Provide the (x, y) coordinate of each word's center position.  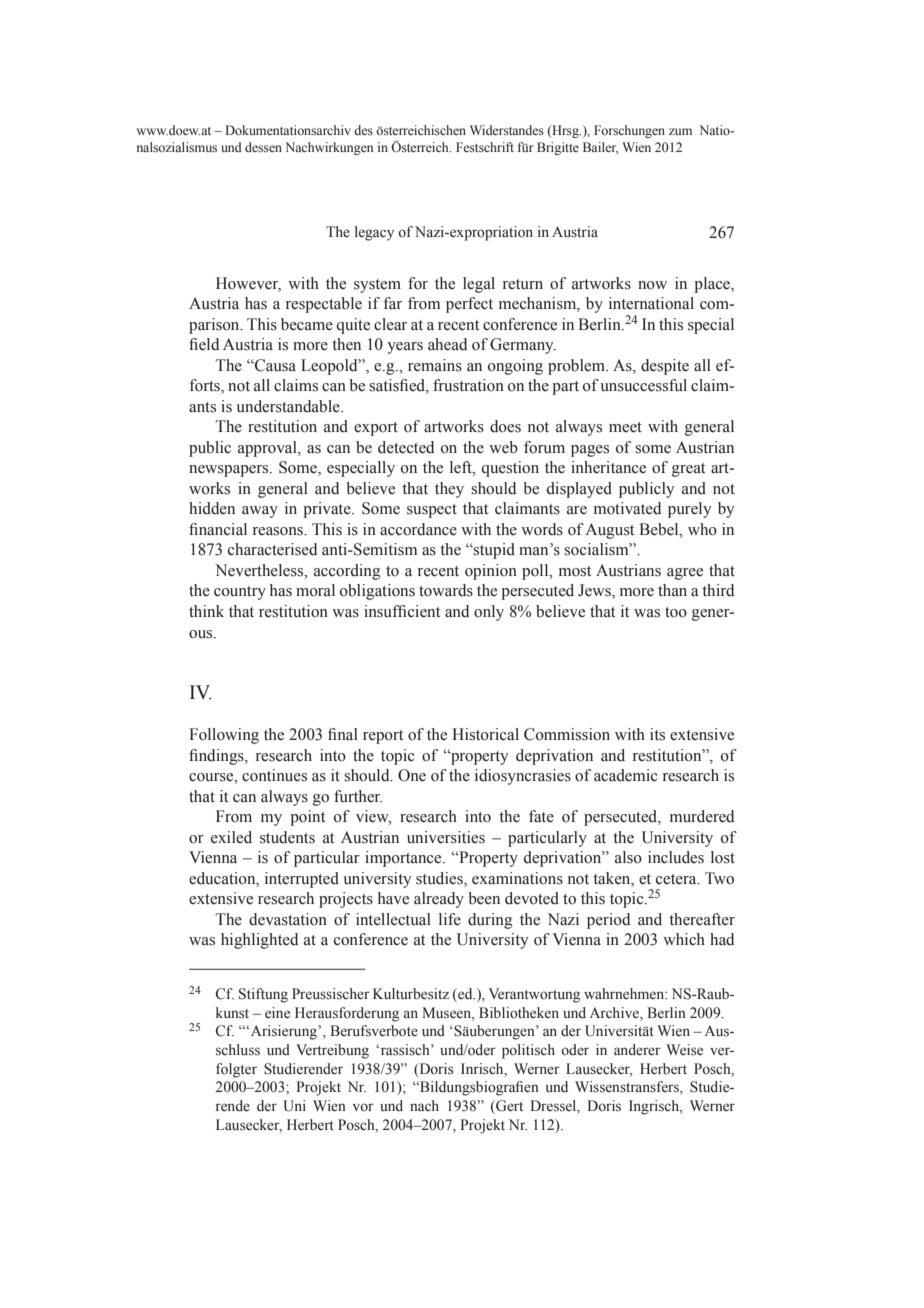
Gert (508, 1107)
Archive (615, 1012)
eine (277, 1013)
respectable (324, 305)
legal (479, 285)
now (652, 285)
